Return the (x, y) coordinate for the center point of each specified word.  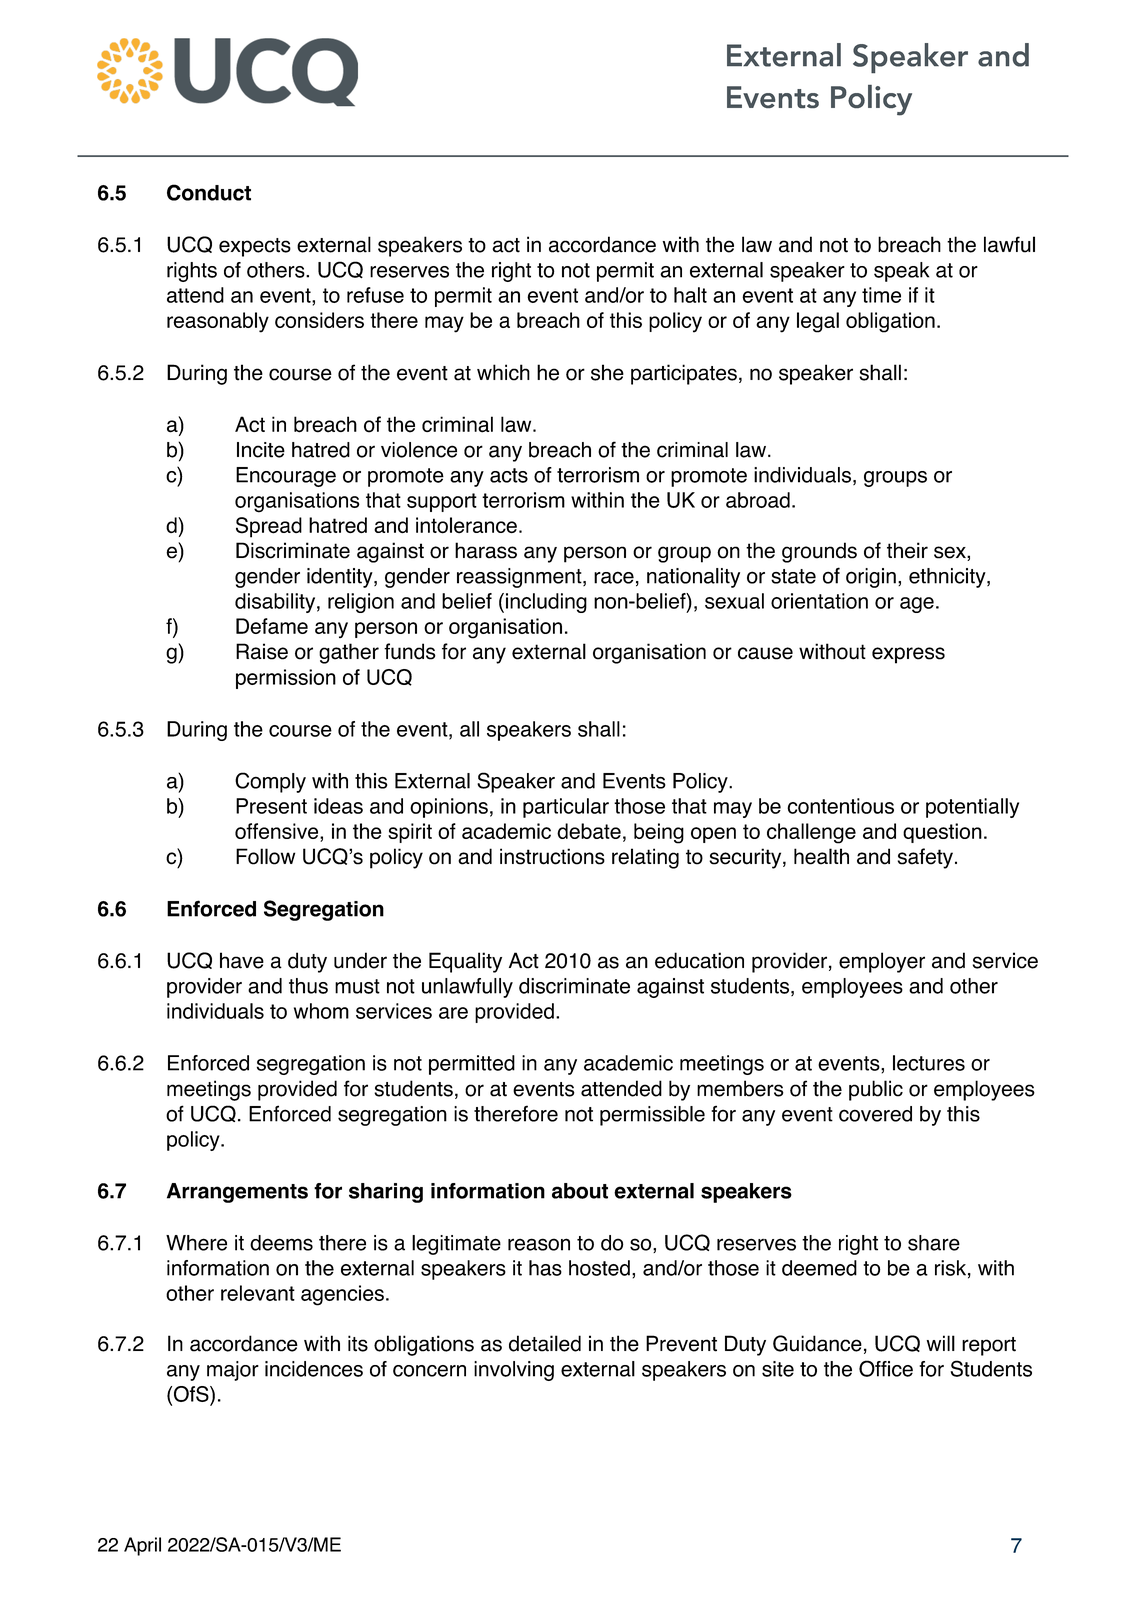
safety (925, 858)
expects (255, 247)
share (934, 1243)
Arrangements (237, 1193)
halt (690, 295)
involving (514, 1371)
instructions (552, 856)
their (907, 550)
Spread (269, 527)
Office (886, 1368)
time (881, 295)
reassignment (520, 578)
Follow (265, 856)
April (142, 1546)
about (580, 1191)
